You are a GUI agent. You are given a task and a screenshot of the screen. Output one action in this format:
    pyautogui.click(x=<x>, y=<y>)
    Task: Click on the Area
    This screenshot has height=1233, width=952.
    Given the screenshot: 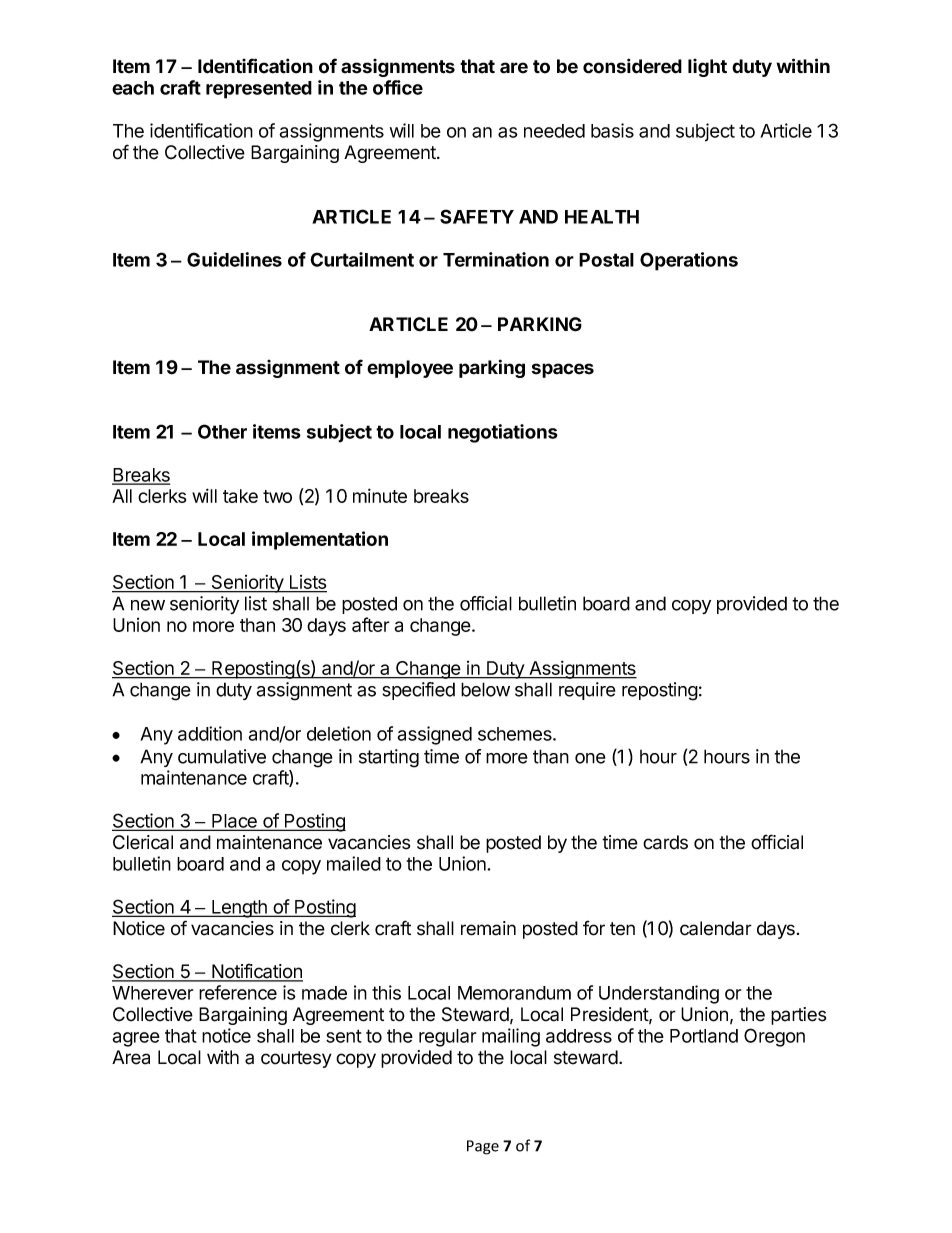 What is the action you would take?
    pyautogui.click(x=131, y=1057)
